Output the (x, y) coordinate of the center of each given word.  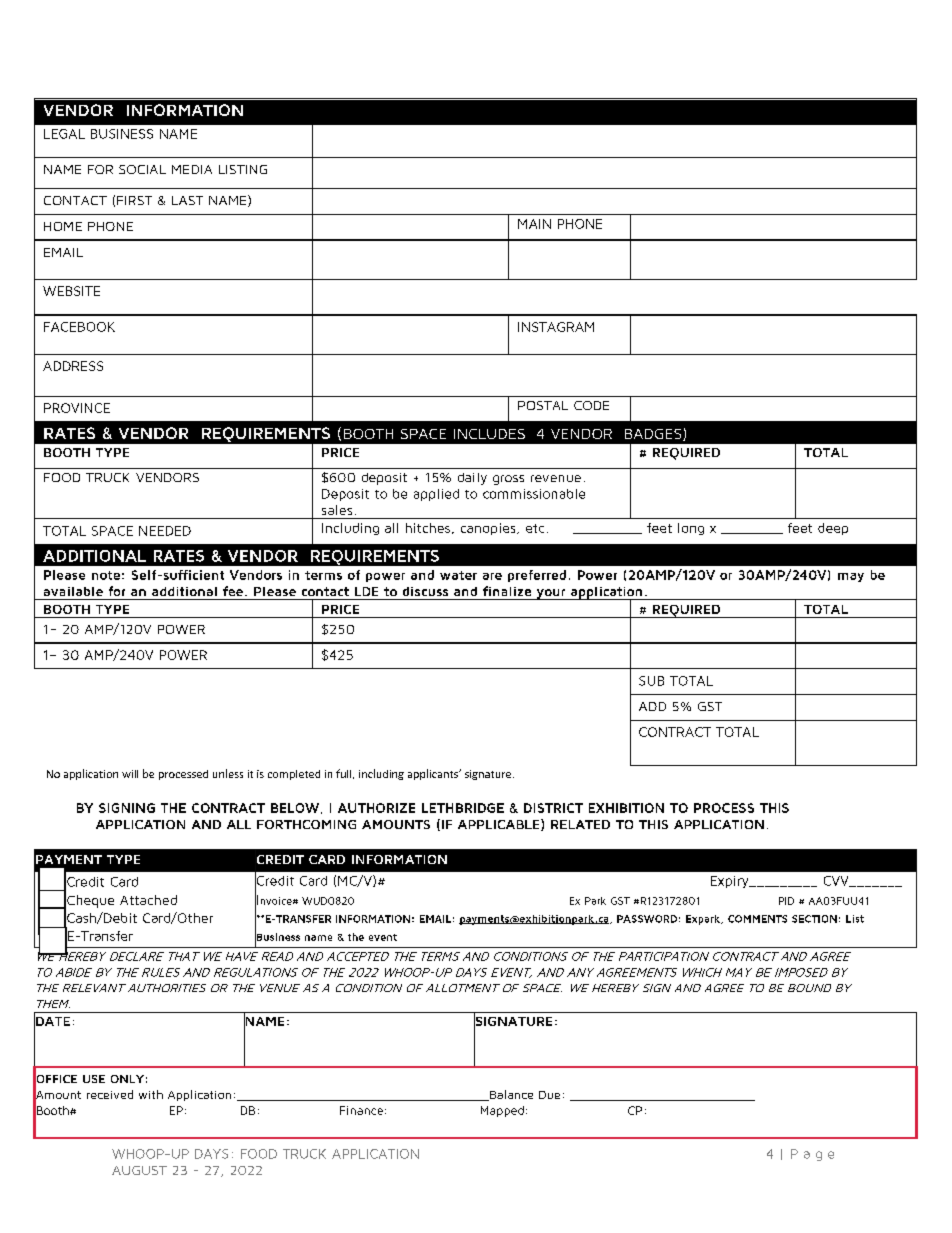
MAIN (534, 224)
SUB (651, 681)
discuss (425, 591)
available (73, 591)
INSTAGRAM (556, 327)
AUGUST (139, 1170)
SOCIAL (142, 169)
